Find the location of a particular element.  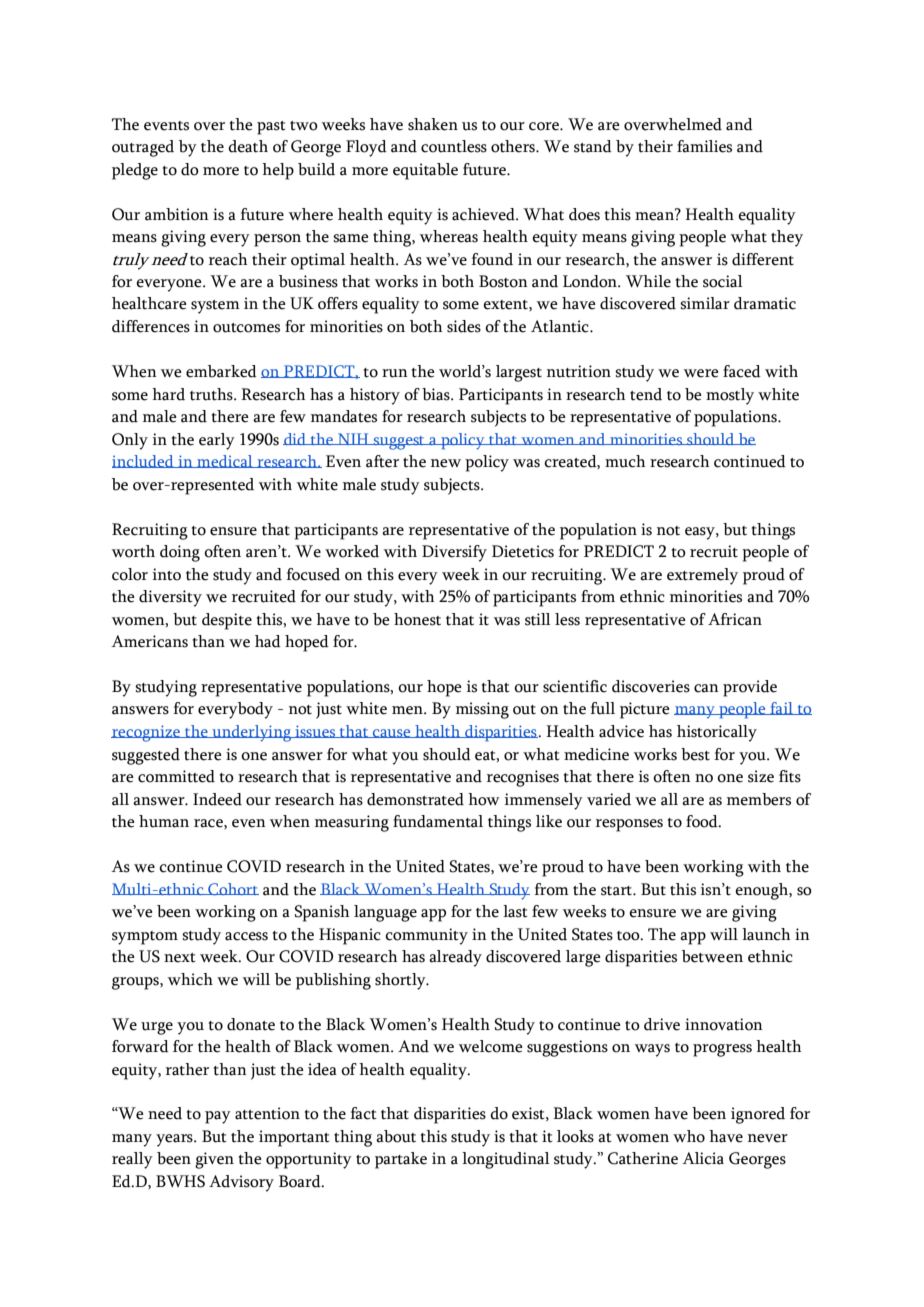

longitudinal is located at coordinates (506, 1160).
